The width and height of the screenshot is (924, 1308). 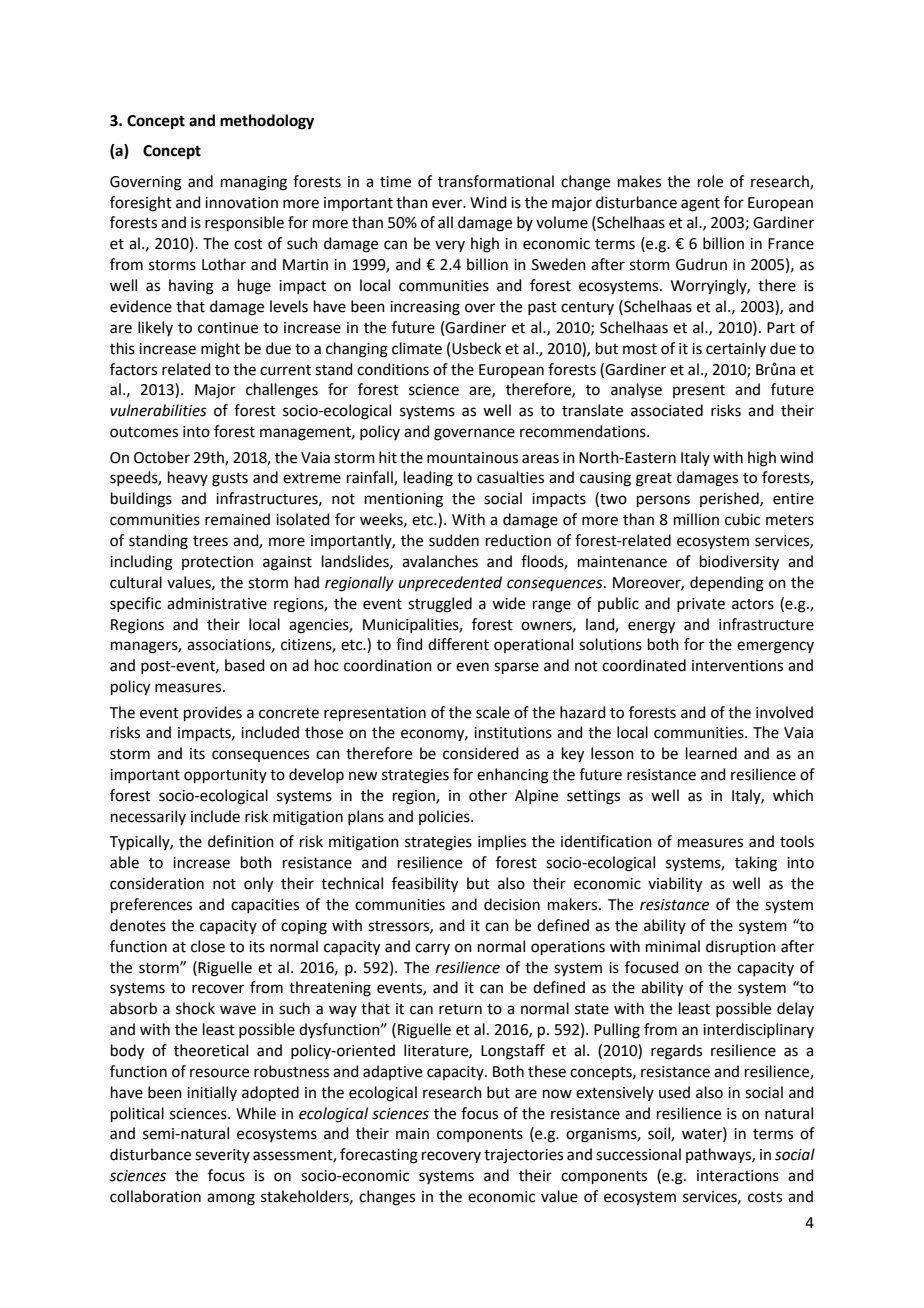 What do you see at coordinates (458, 644) in the screenshot?
I see `different` at bounding box center [458, 644].
